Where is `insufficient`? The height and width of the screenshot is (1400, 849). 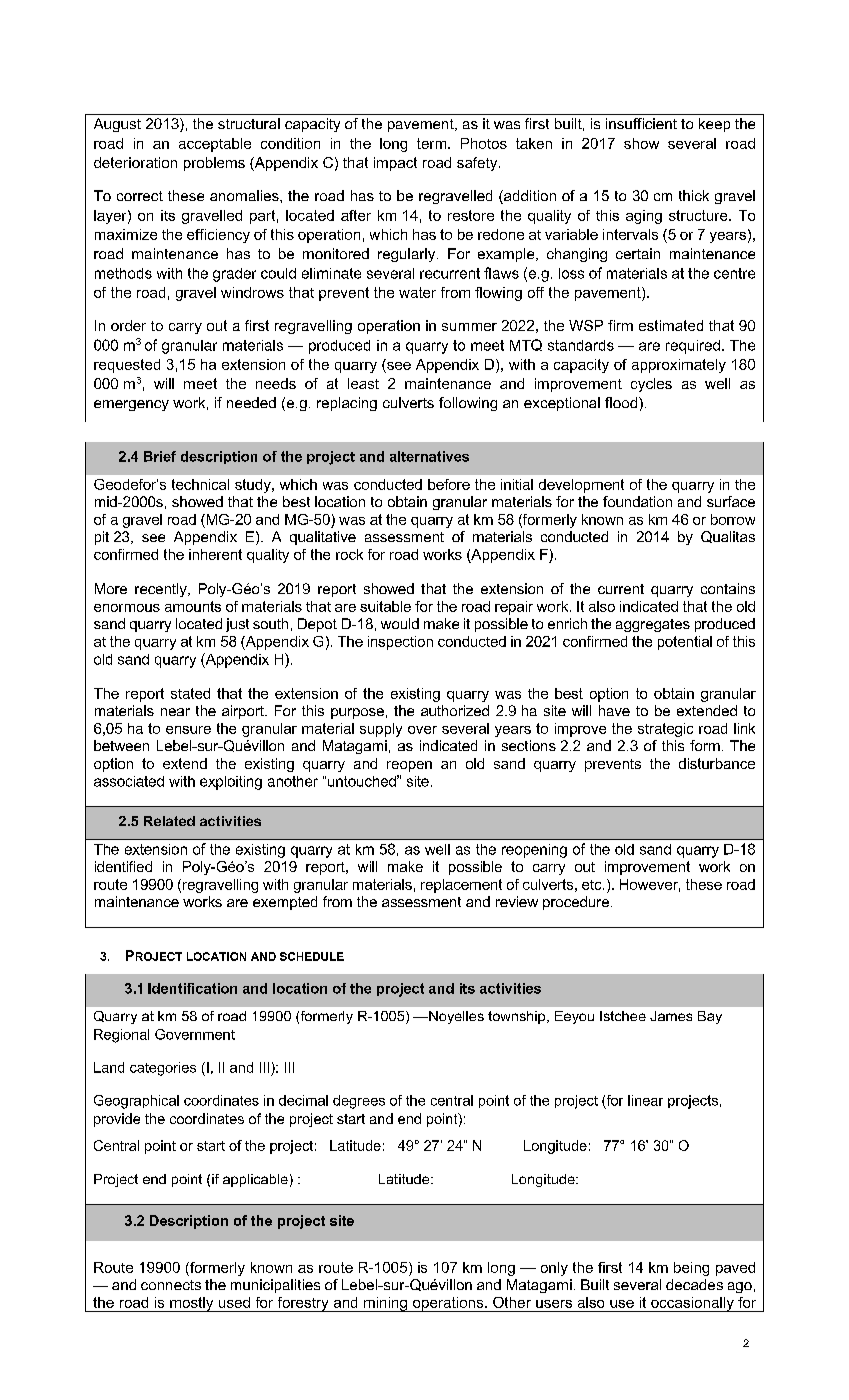
insufficient is located at coordinates (641, 123).
